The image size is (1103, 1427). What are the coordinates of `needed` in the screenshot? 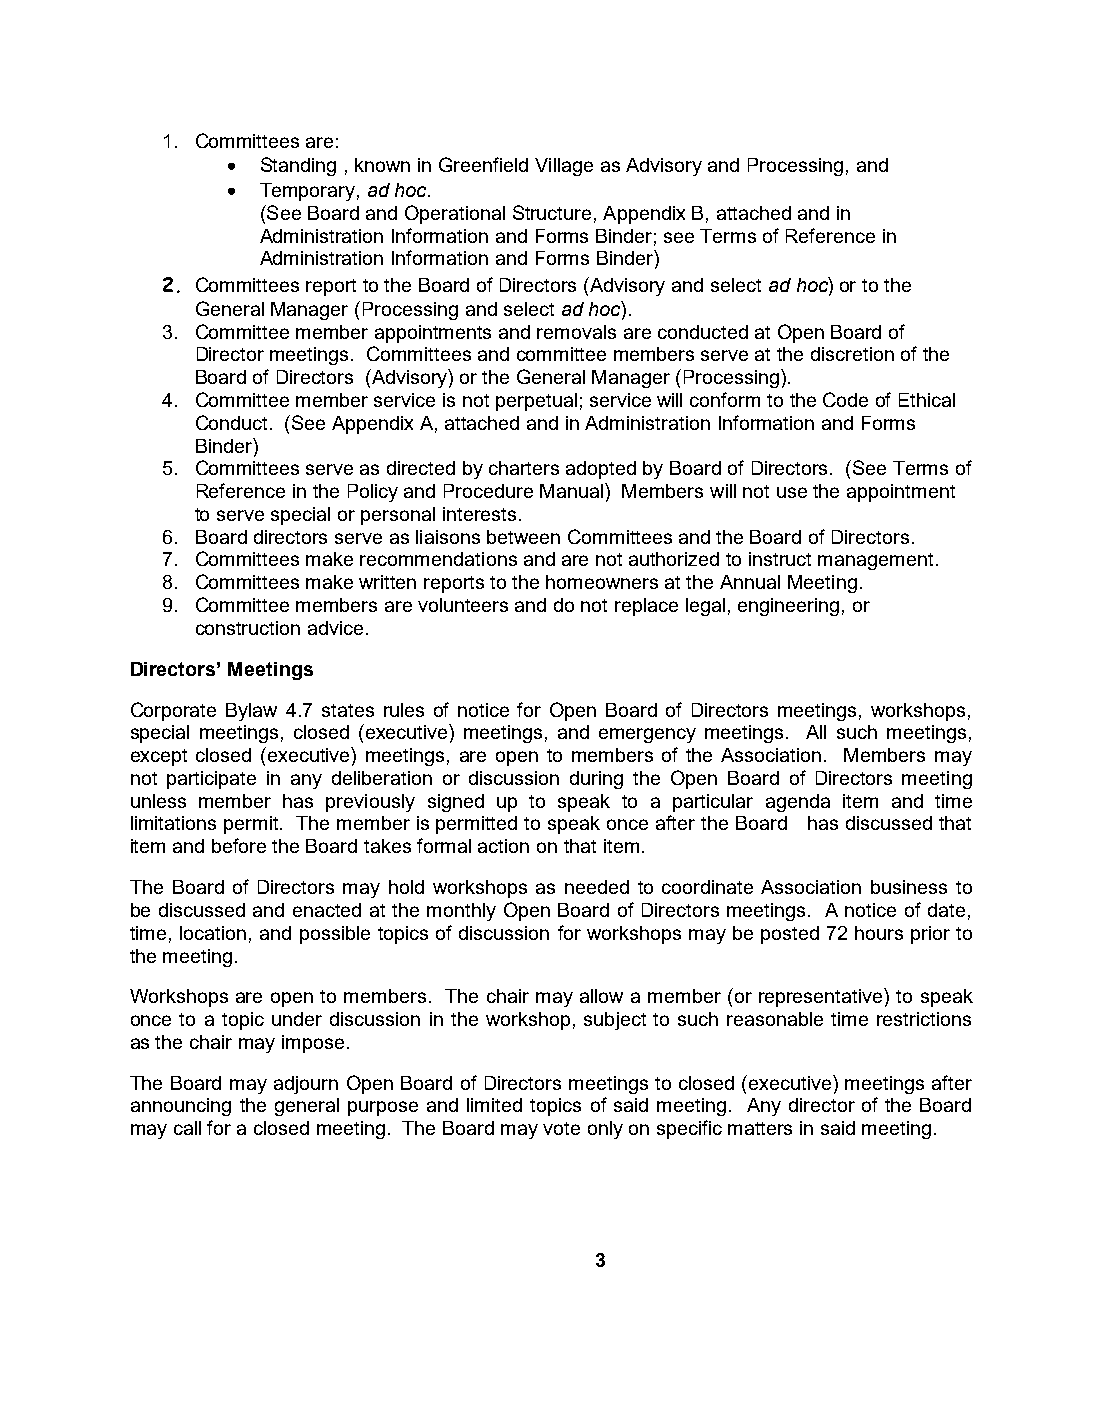 It's located at (597, 887).
